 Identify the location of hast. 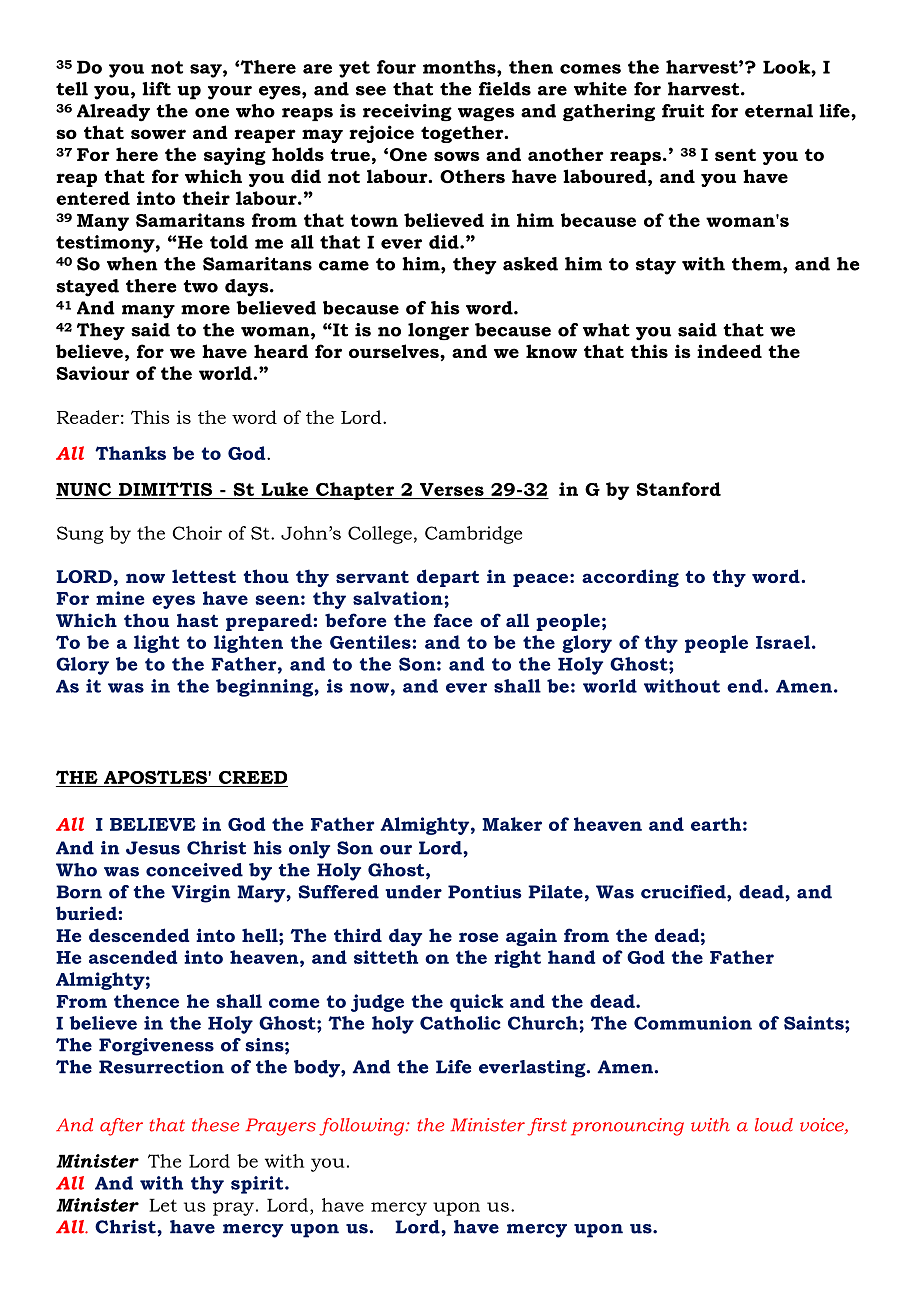
(197, 620).
